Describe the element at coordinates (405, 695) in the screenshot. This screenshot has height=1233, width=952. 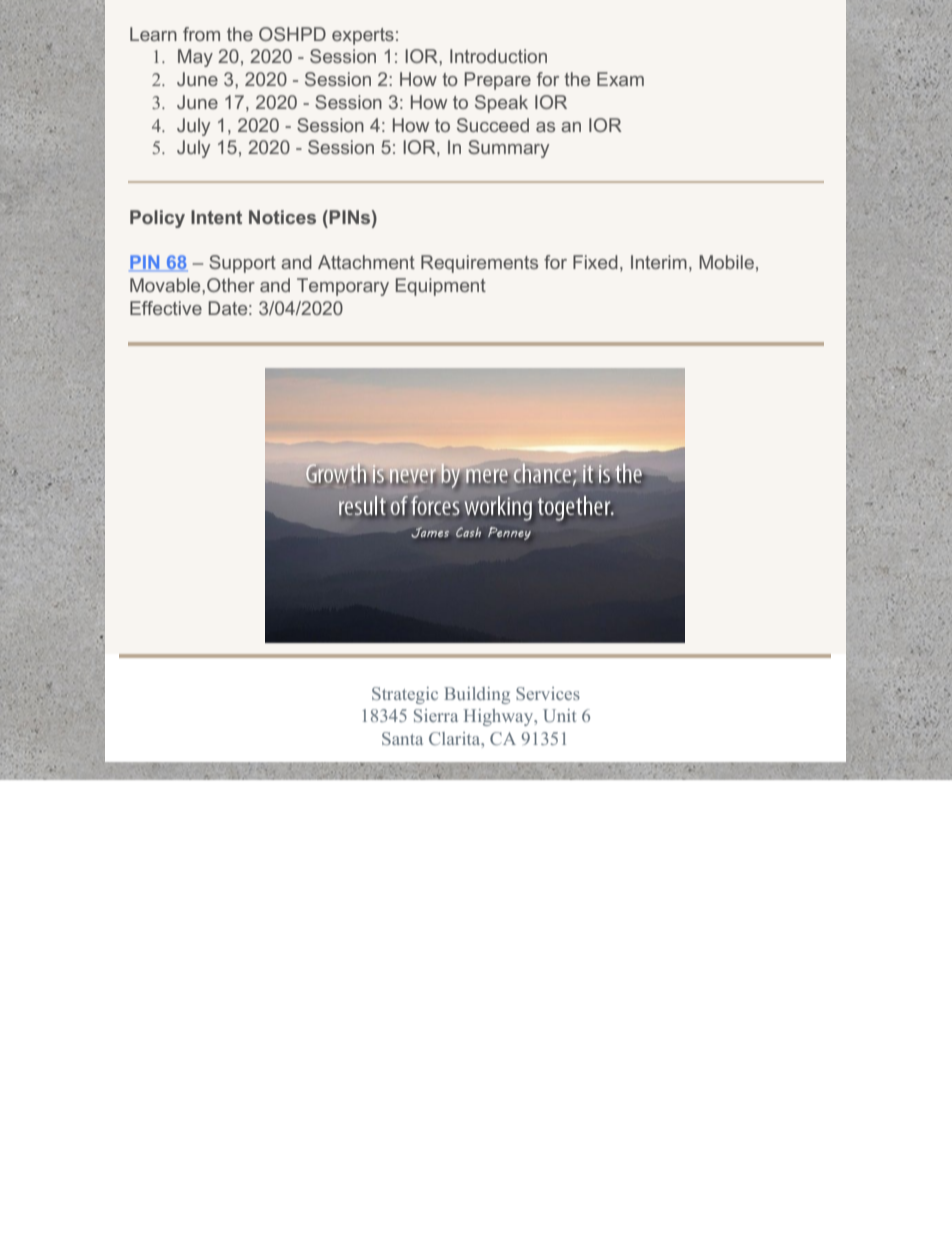
I see `Strategic` at that location.
